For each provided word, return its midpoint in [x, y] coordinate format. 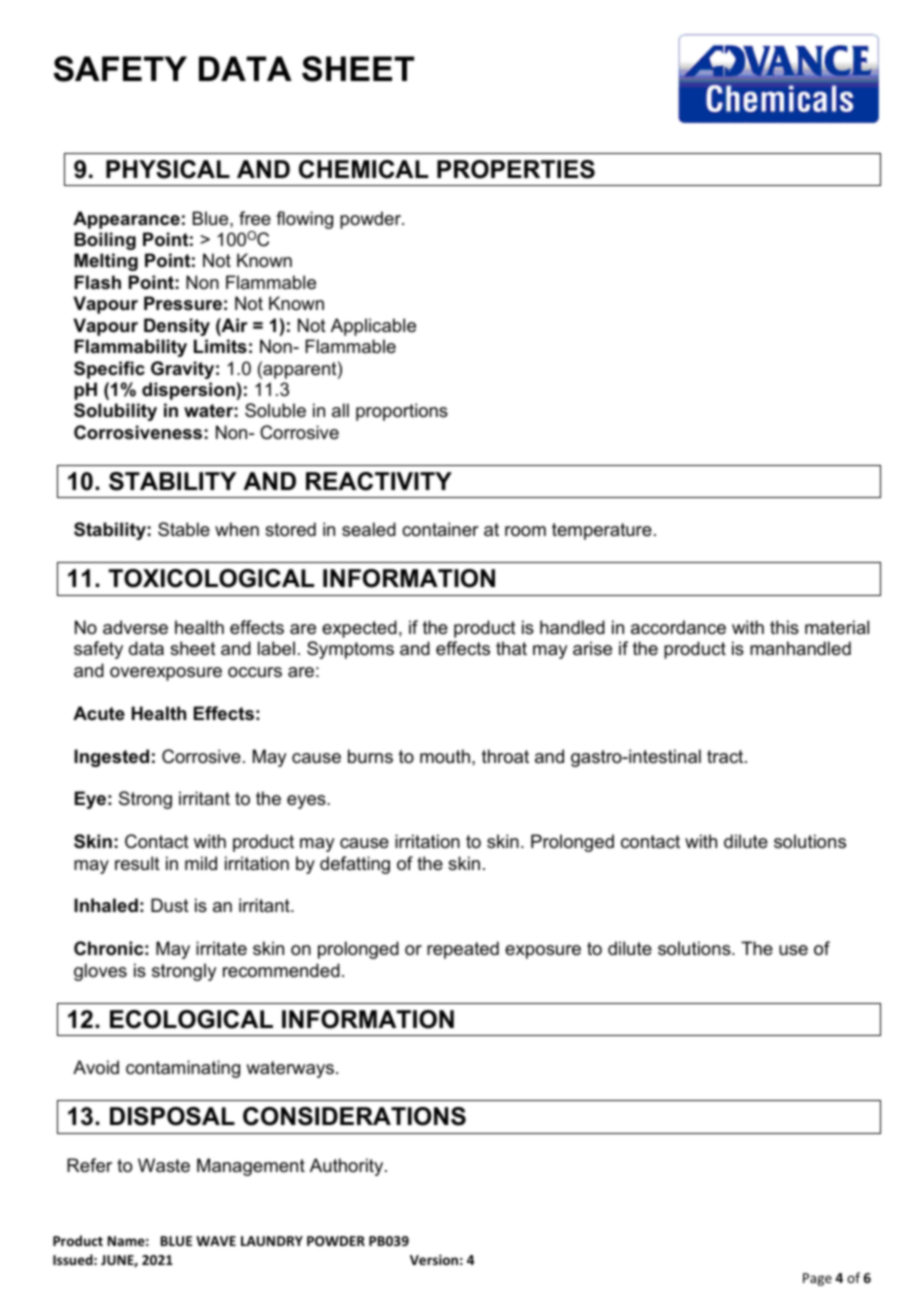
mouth [445, 756]
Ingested [111, 758]
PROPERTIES [516, 169]
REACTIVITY [379, 481]
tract [726, 757]
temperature [602, 531]
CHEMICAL [363, 169]
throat [505, 756]
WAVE [216, 1241]
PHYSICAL [168, 169]
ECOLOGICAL [191, 1019]
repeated [463, 950]
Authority [348, 1167]
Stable [184, 529]
